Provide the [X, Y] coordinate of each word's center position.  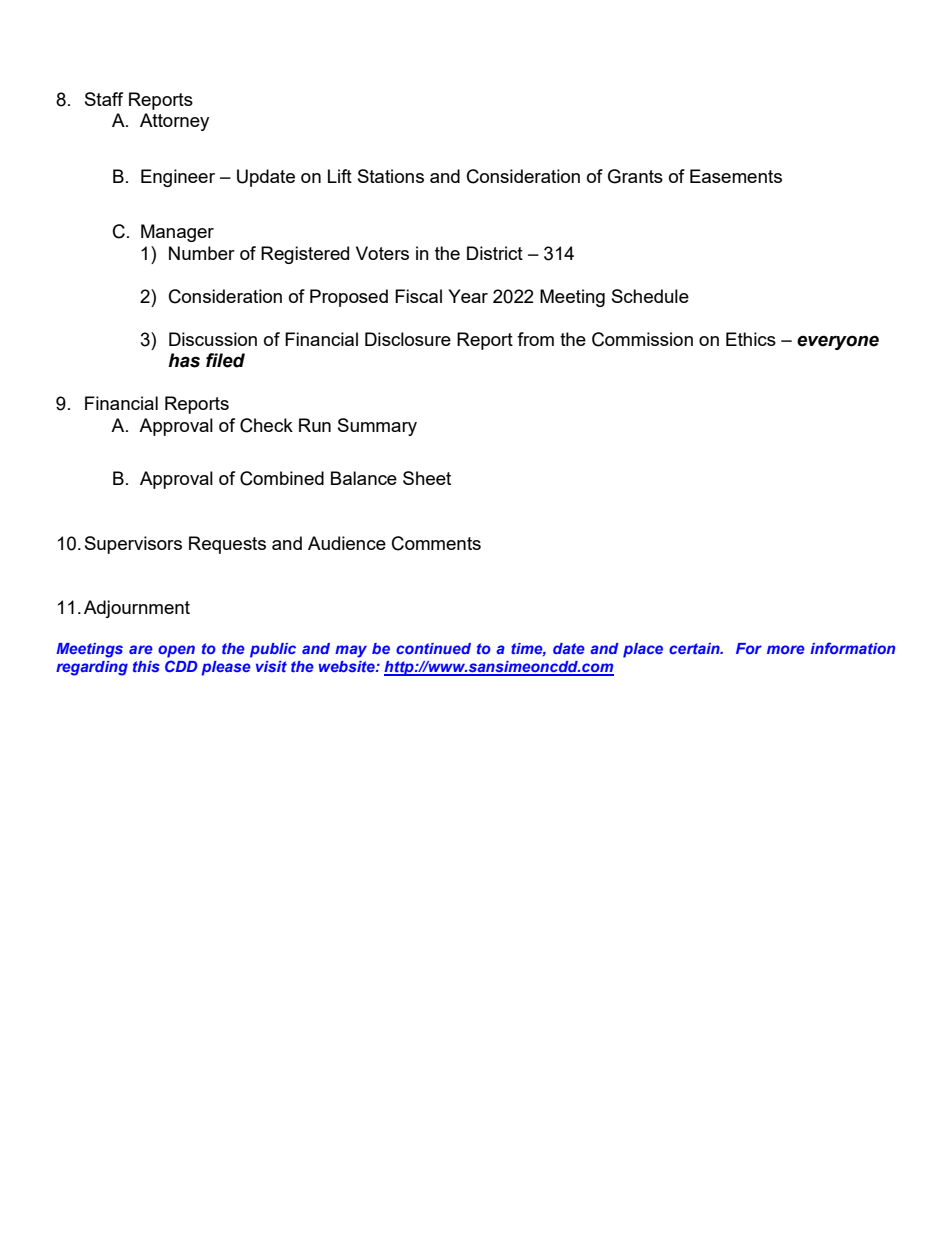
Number [202, 253]
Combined [282, 478]
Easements [736, 176]
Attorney [174, 122]
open [176, 651]
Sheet [427, 478]
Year [468, 296]
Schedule [650, 296]
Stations [391, 176]
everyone [838, 342]
